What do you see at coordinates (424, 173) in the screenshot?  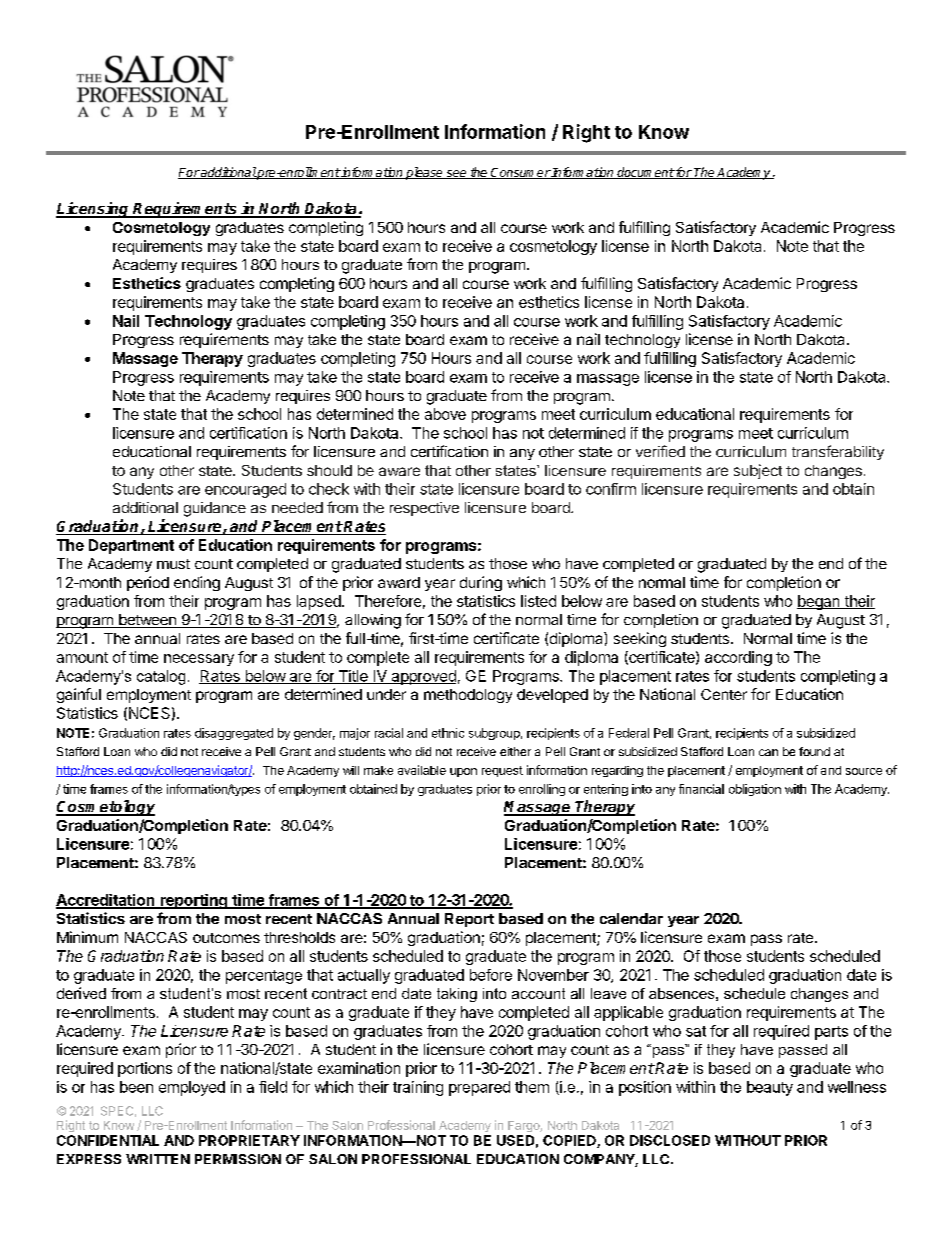 I see `please` at bounding box center [424, 173].
